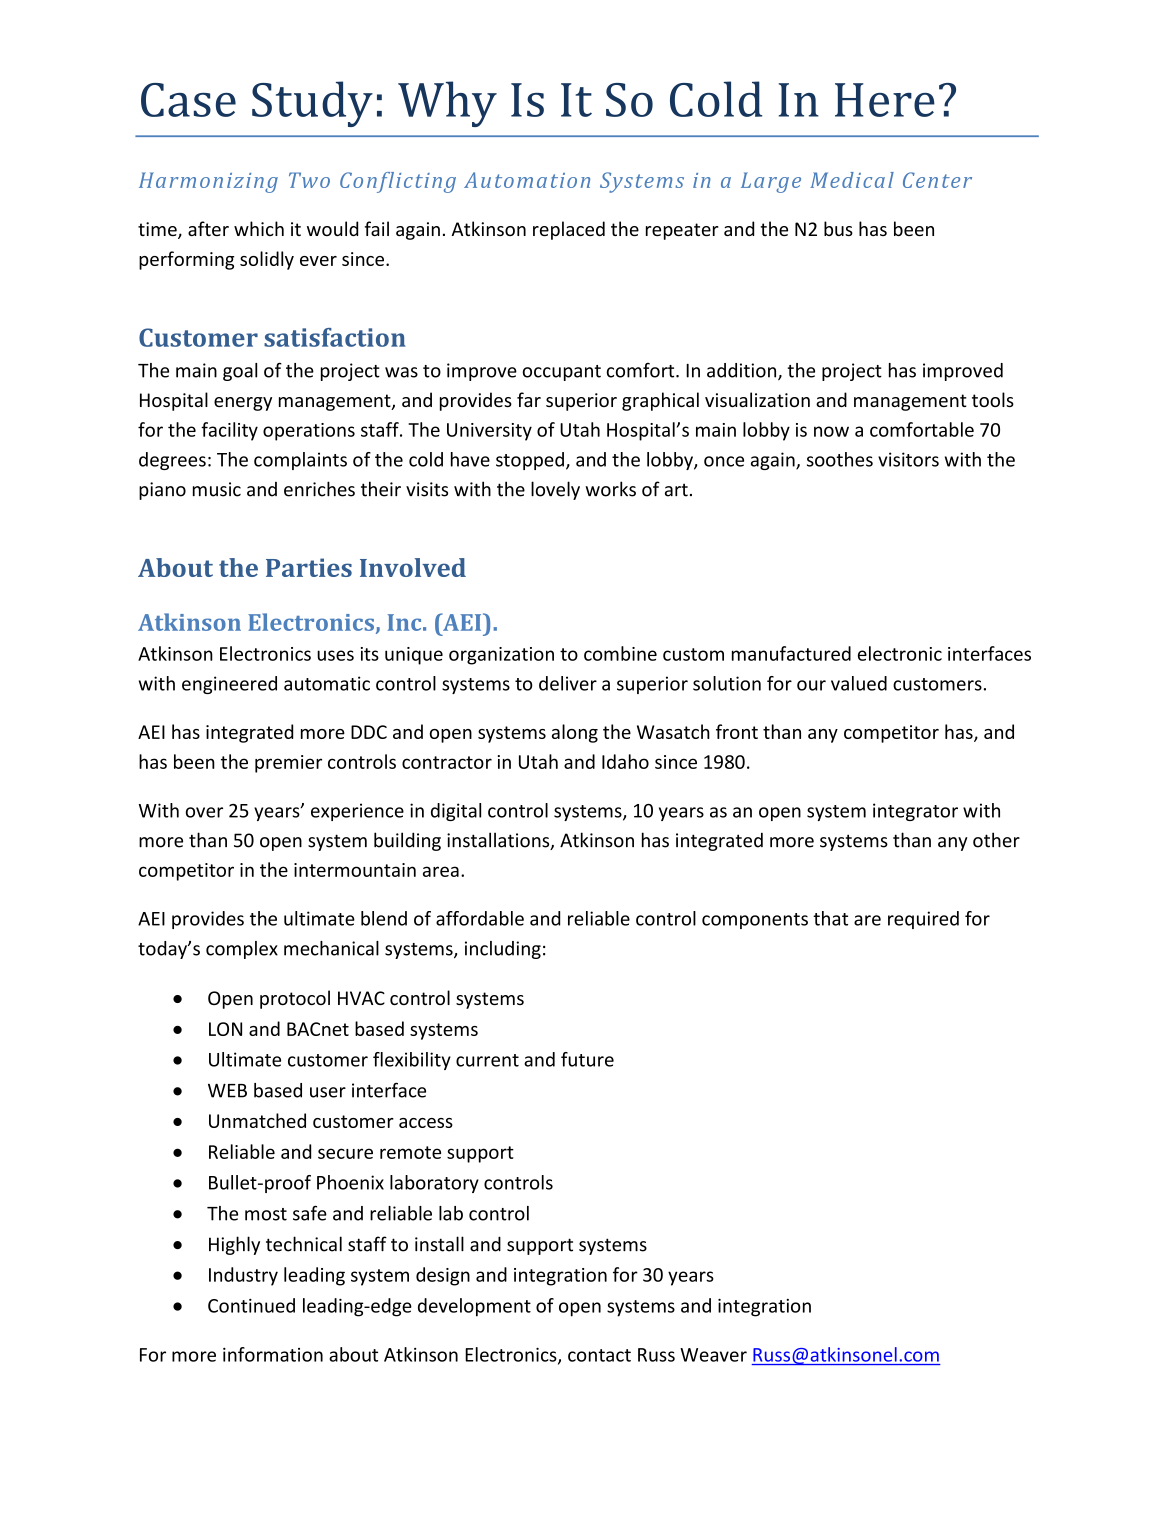 Image resolution: width=1174 pixels, height=1519 pixels. I want to click on protocol, so click(295, 999).
